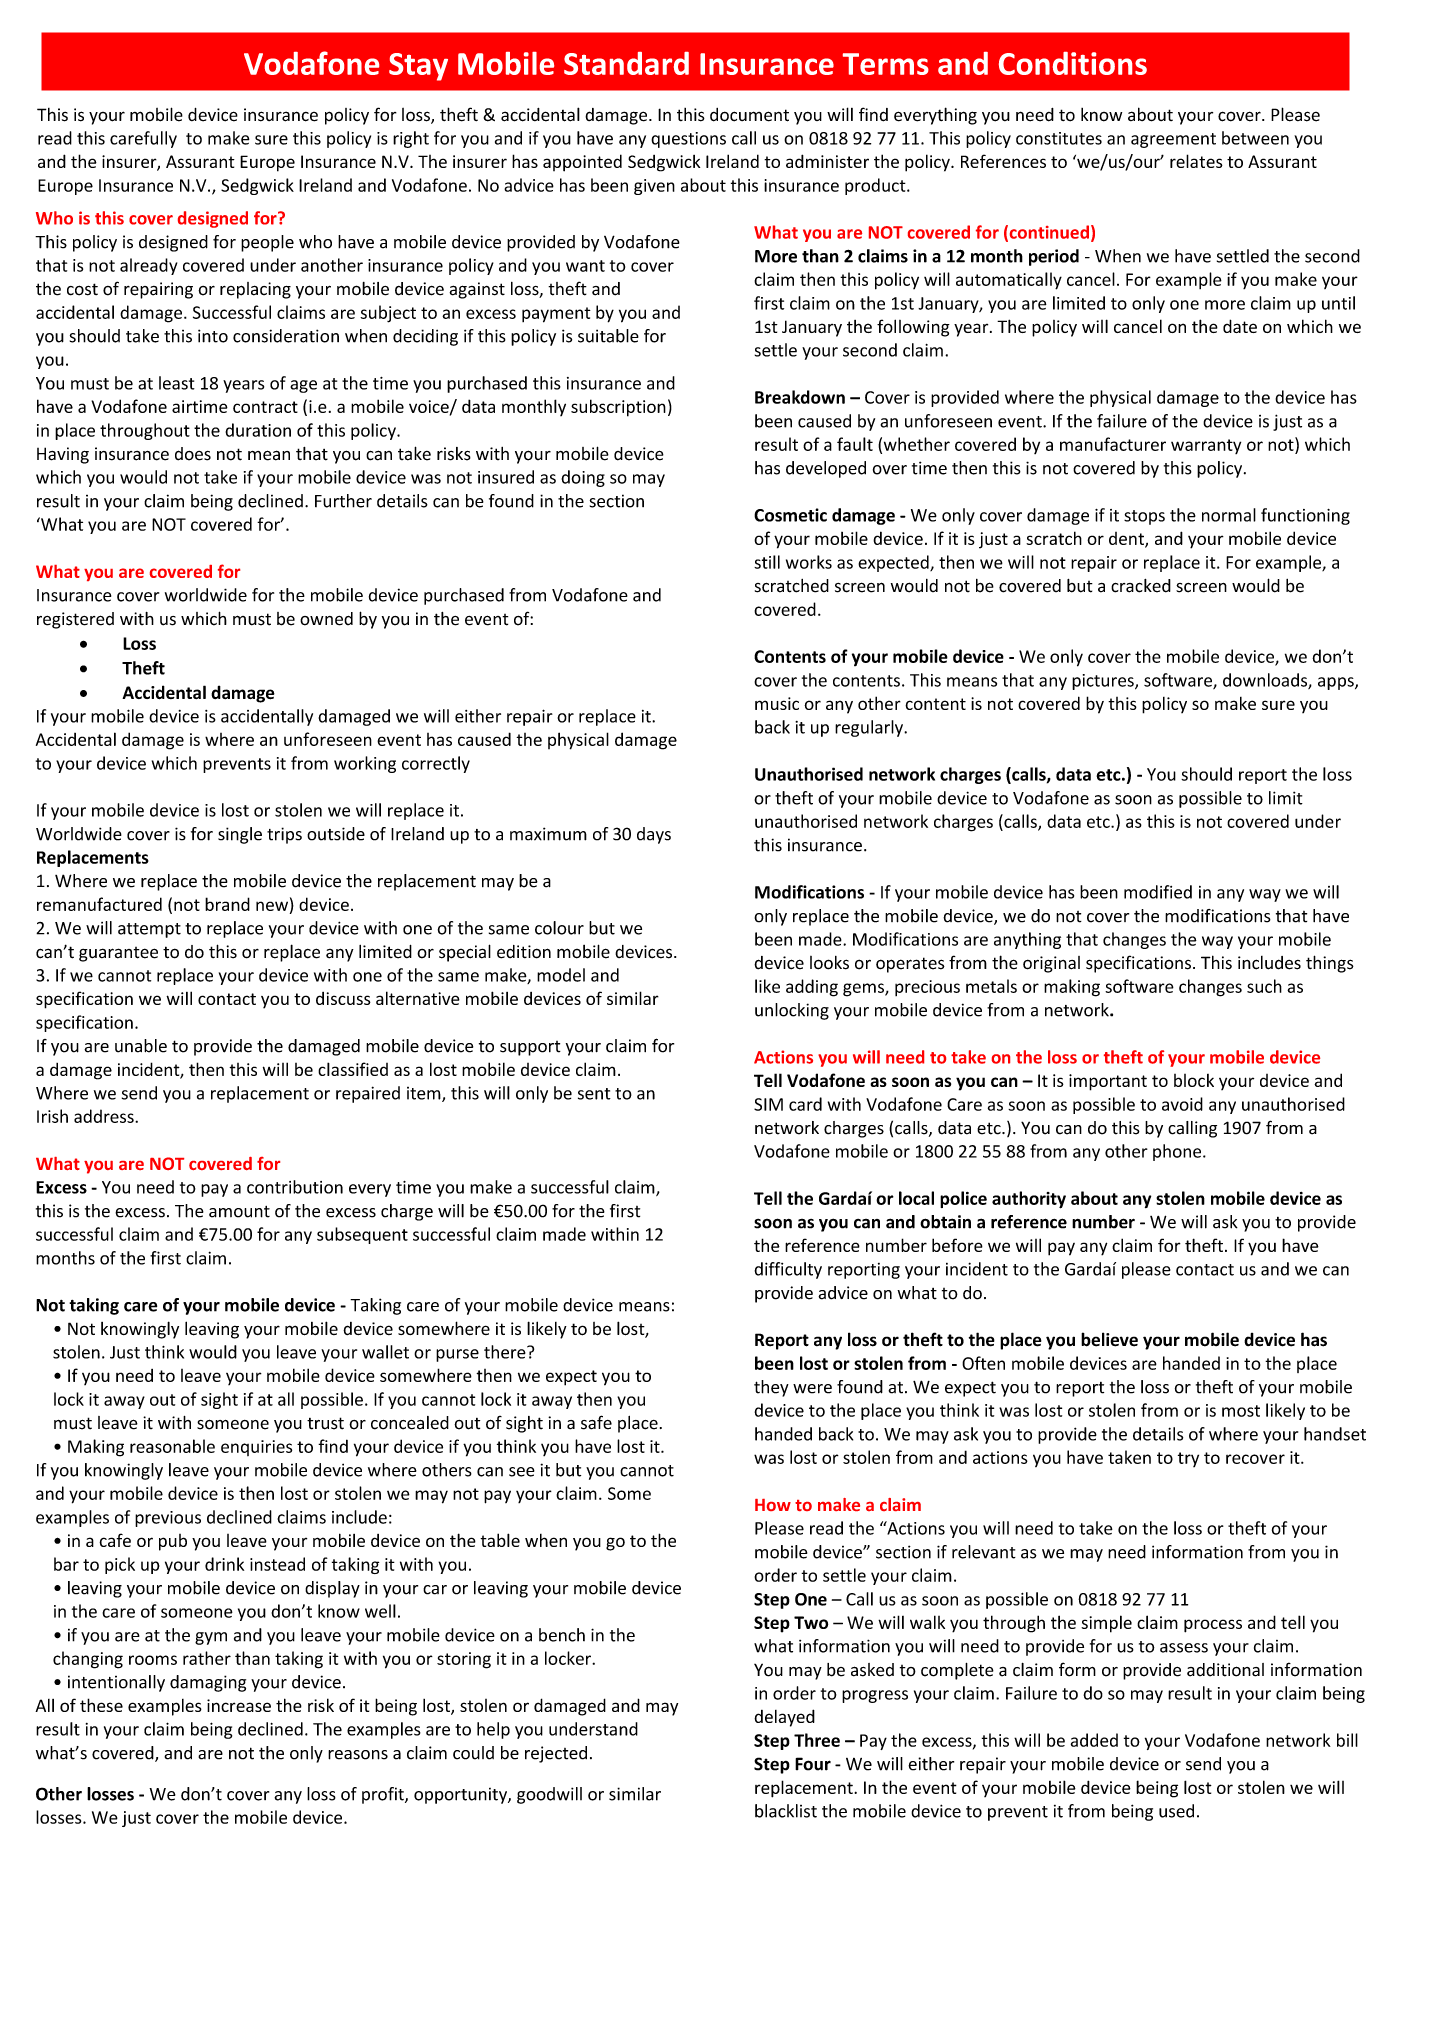 The image size is (1436, 2031). I want to click on added, so click(1094, 1740).
